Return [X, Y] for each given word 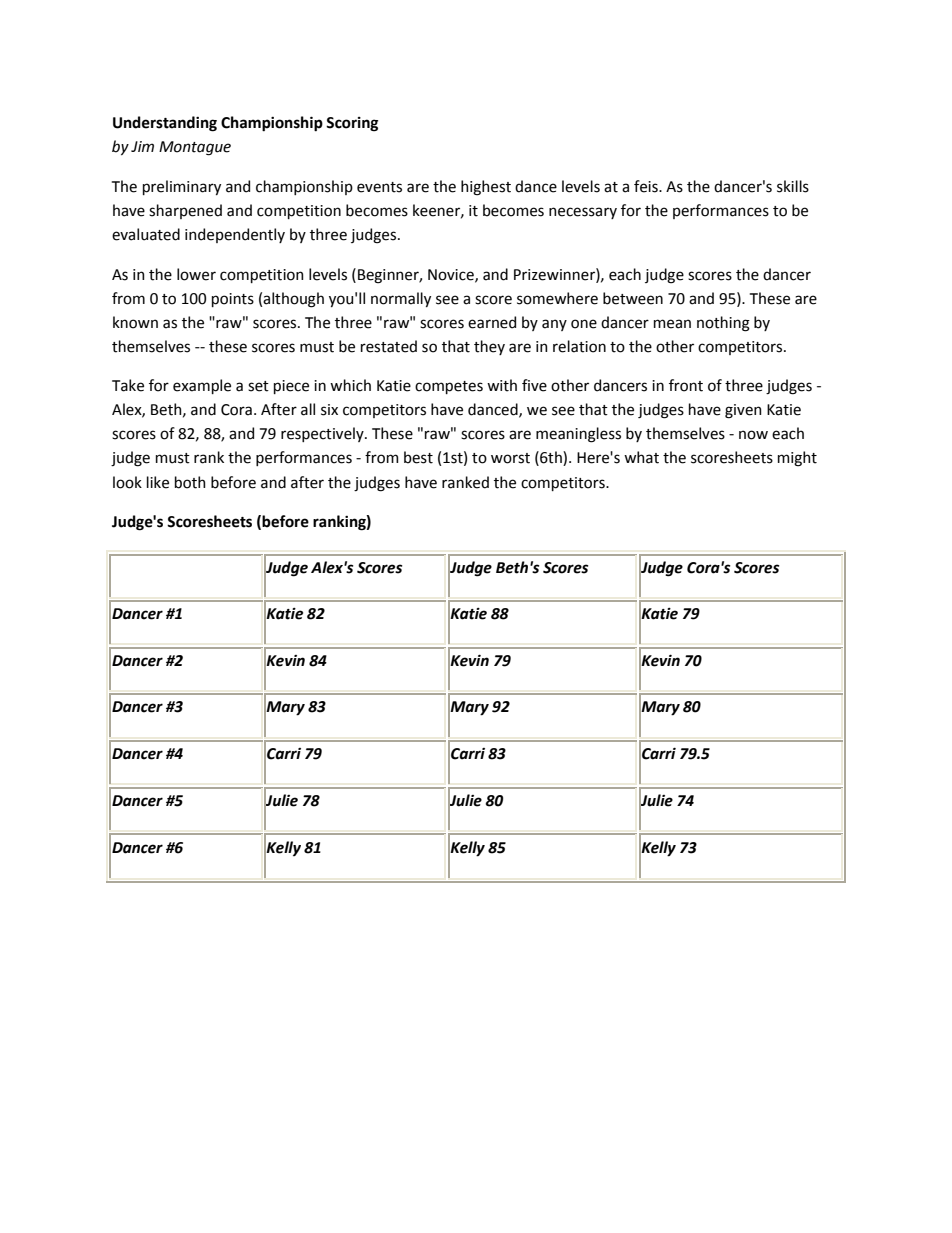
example [202, 386]
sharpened [185, 211]
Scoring [352, 124]
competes [449, 387]
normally [401, 299]
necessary [583, 213]
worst [510, 458]
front [686, 385]
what [641, 457]
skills [793, 186]
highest [486, 188]
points [233, 300]
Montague [195, 148]
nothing [723, 324]
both [190, 482]
